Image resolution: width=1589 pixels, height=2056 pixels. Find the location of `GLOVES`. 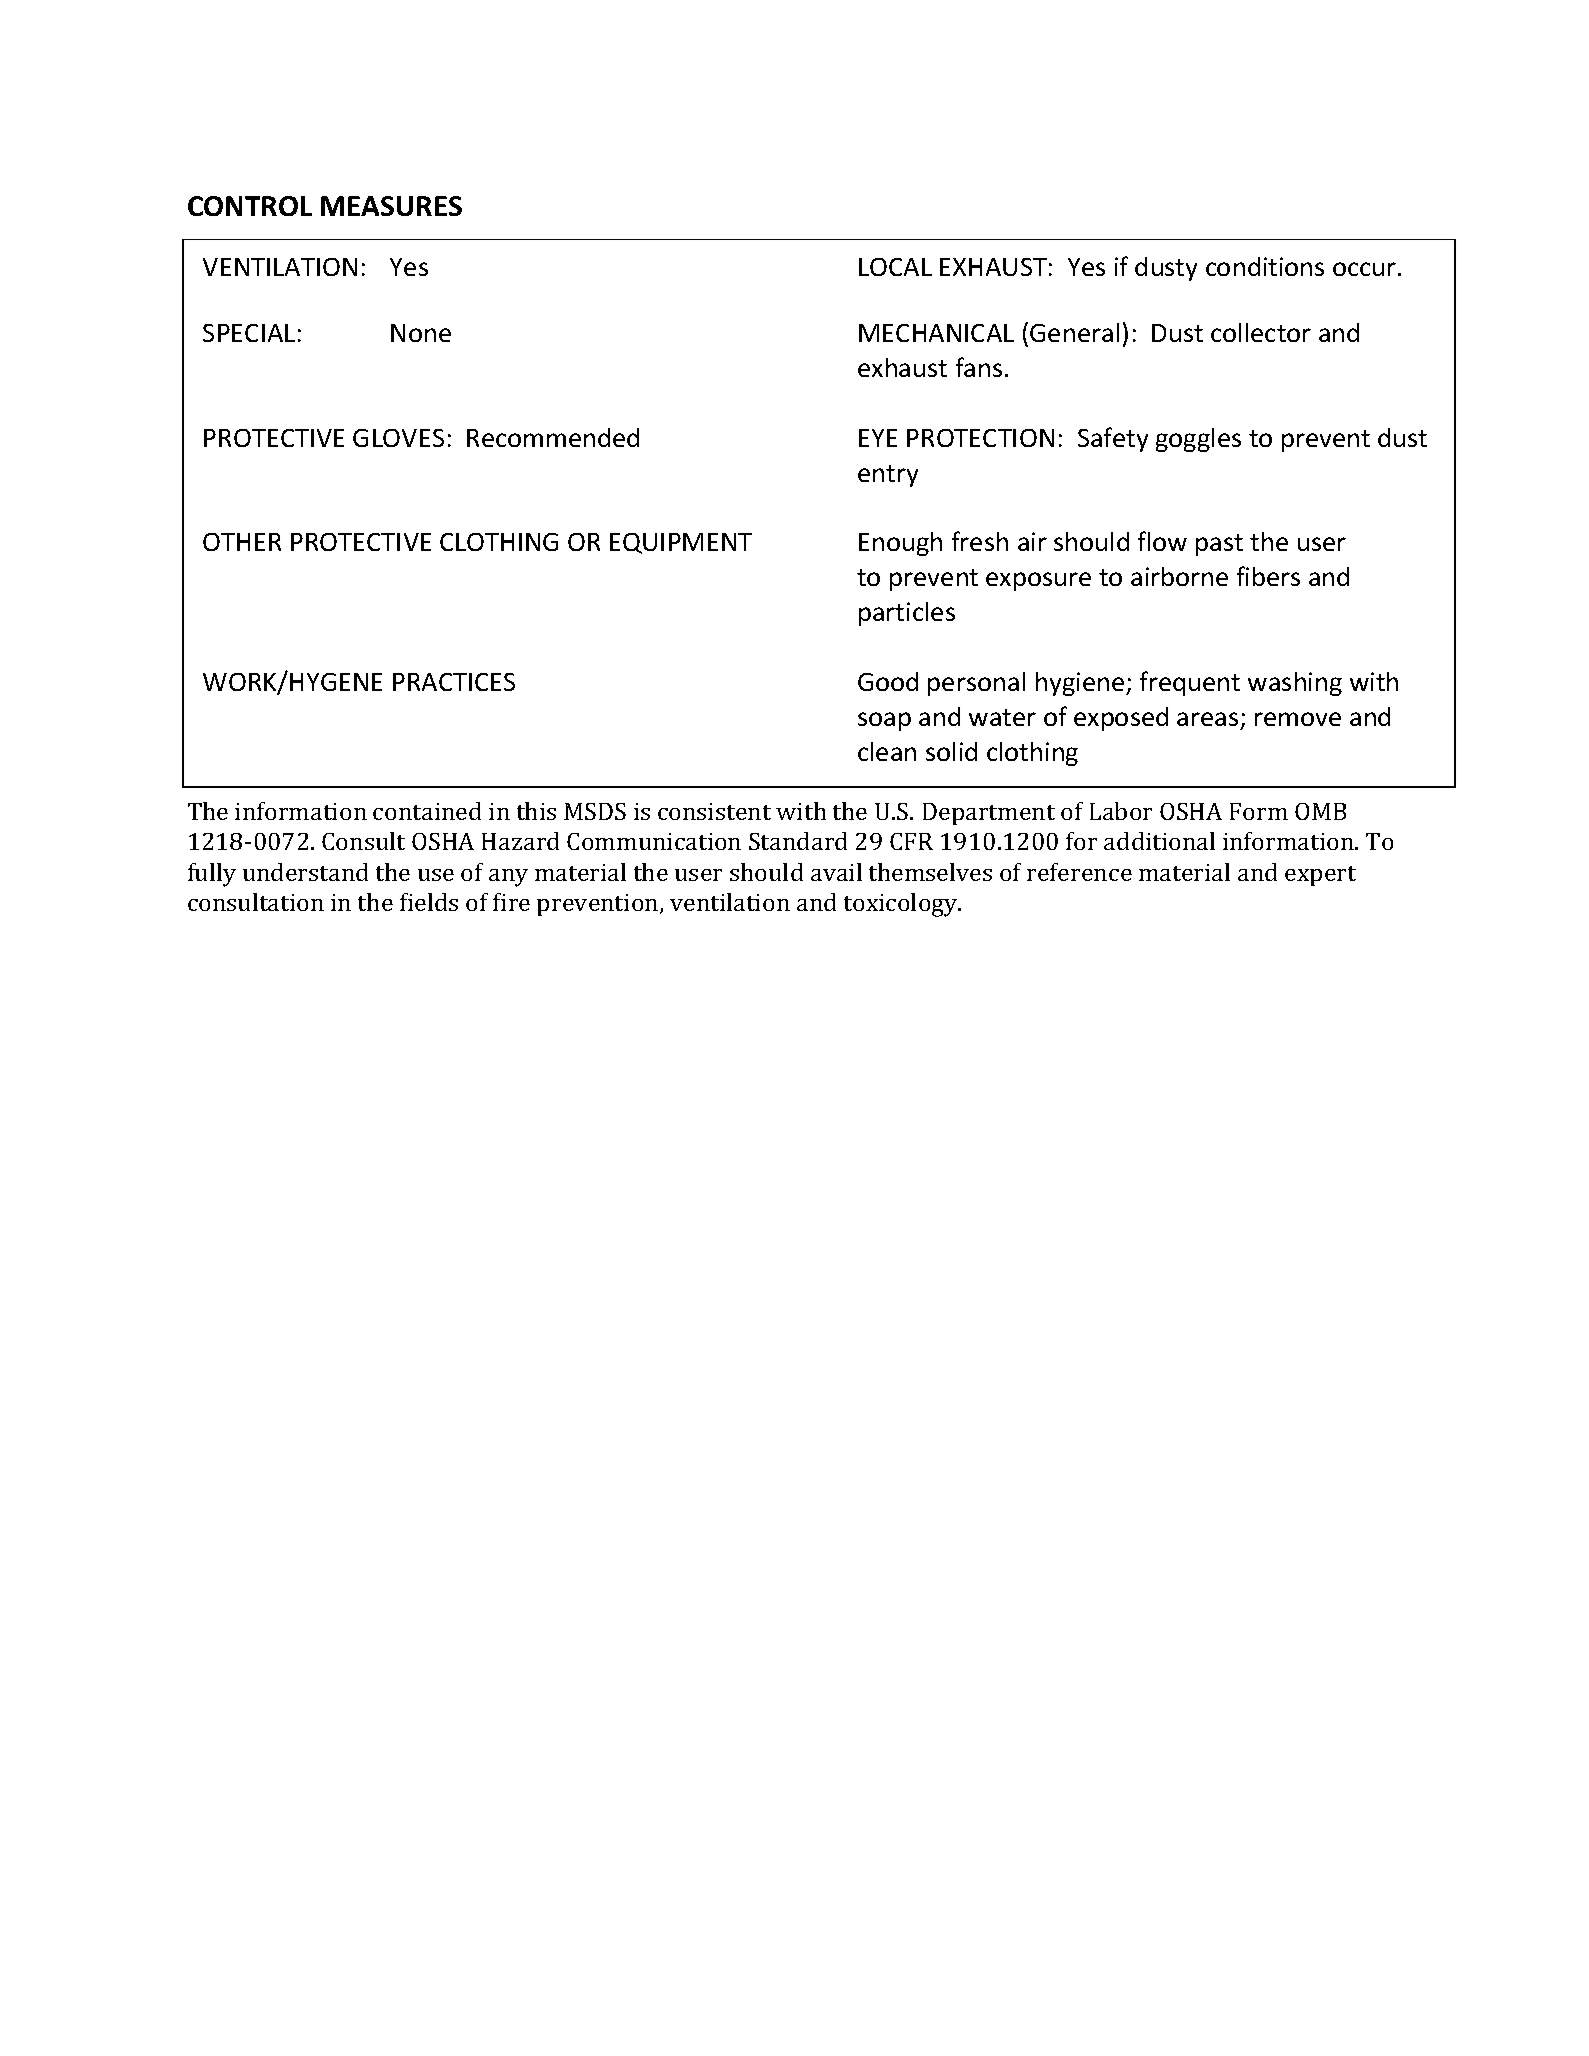

GLOVES is located at coordinates (398, 438).
